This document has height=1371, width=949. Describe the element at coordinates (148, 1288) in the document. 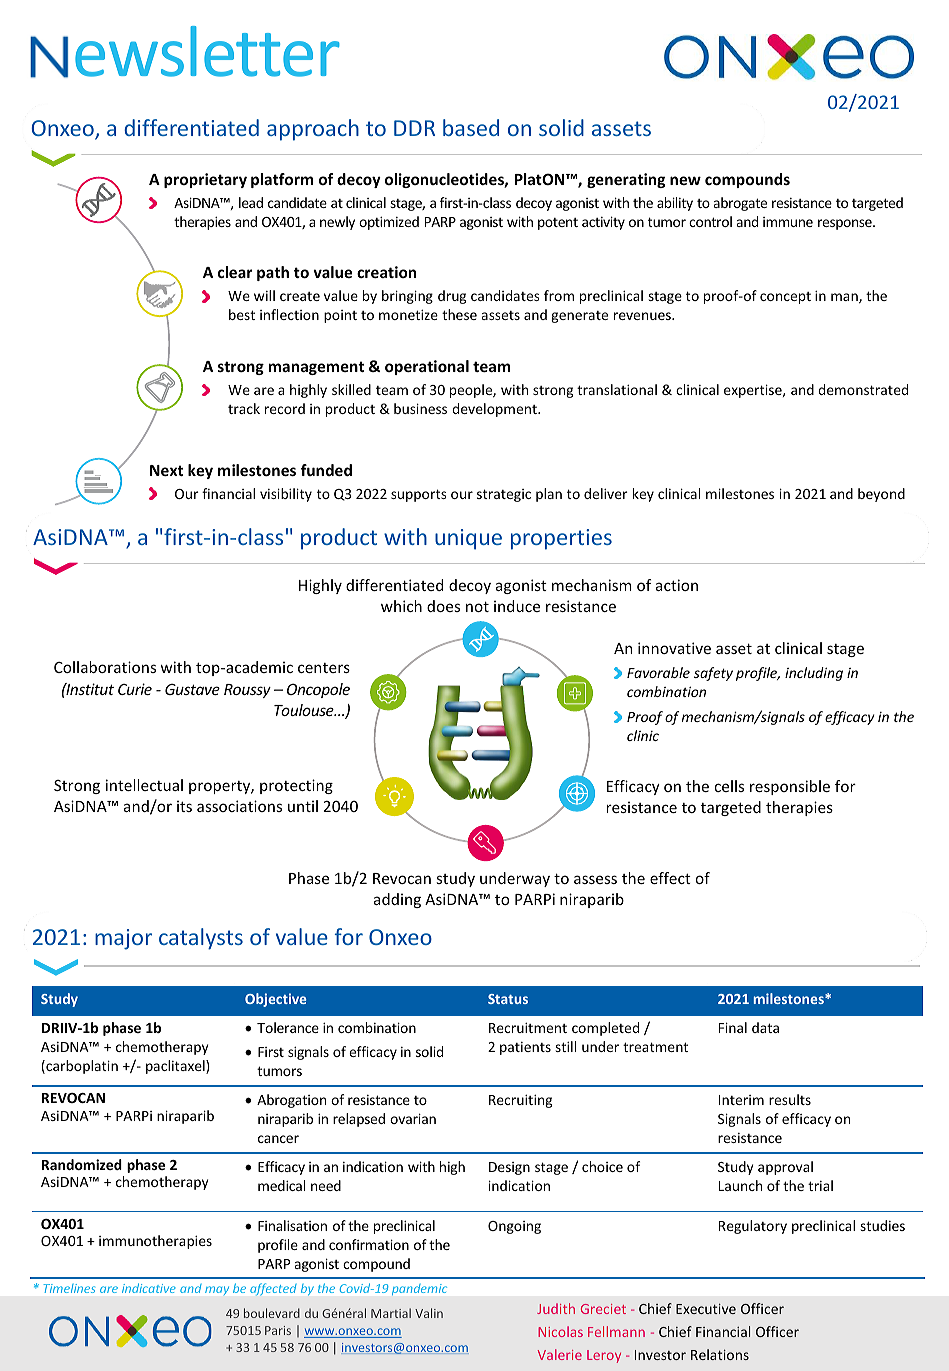

I see `indicative` at that location.
